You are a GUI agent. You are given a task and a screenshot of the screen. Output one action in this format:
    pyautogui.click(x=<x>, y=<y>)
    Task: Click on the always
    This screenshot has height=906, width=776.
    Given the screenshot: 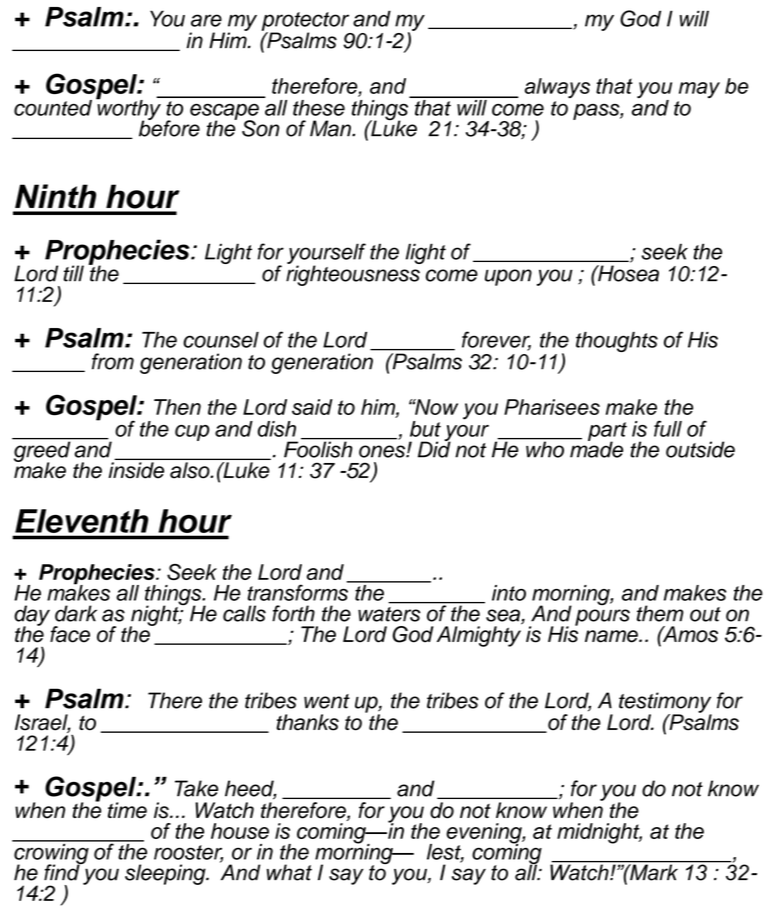 What is the action you would take?
    pyautogui.click(x=557, y=88)
